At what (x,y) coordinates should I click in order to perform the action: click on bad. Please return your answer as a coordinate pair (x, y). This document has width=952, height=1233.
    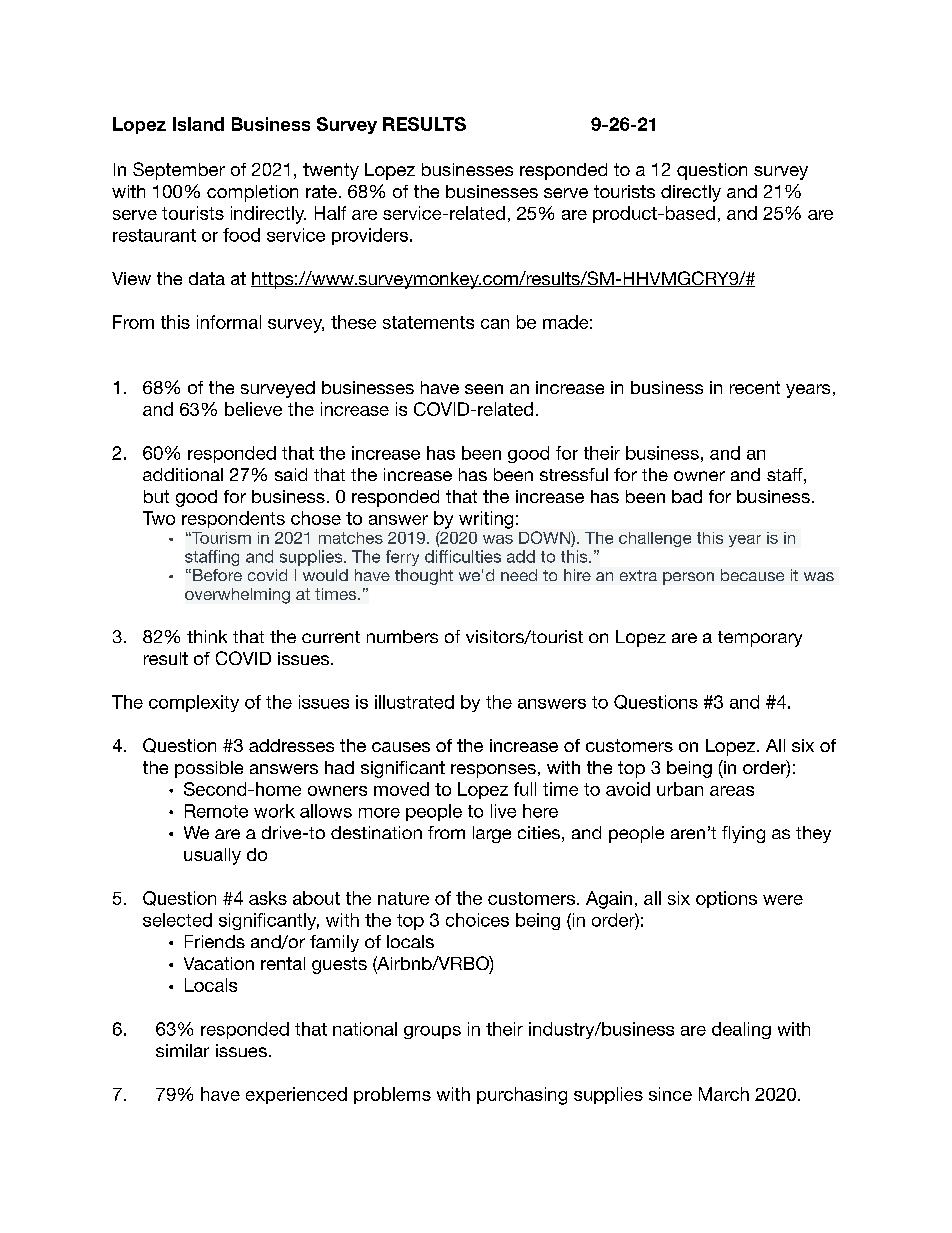
    Looking at the image, I should click on (687, 496).
